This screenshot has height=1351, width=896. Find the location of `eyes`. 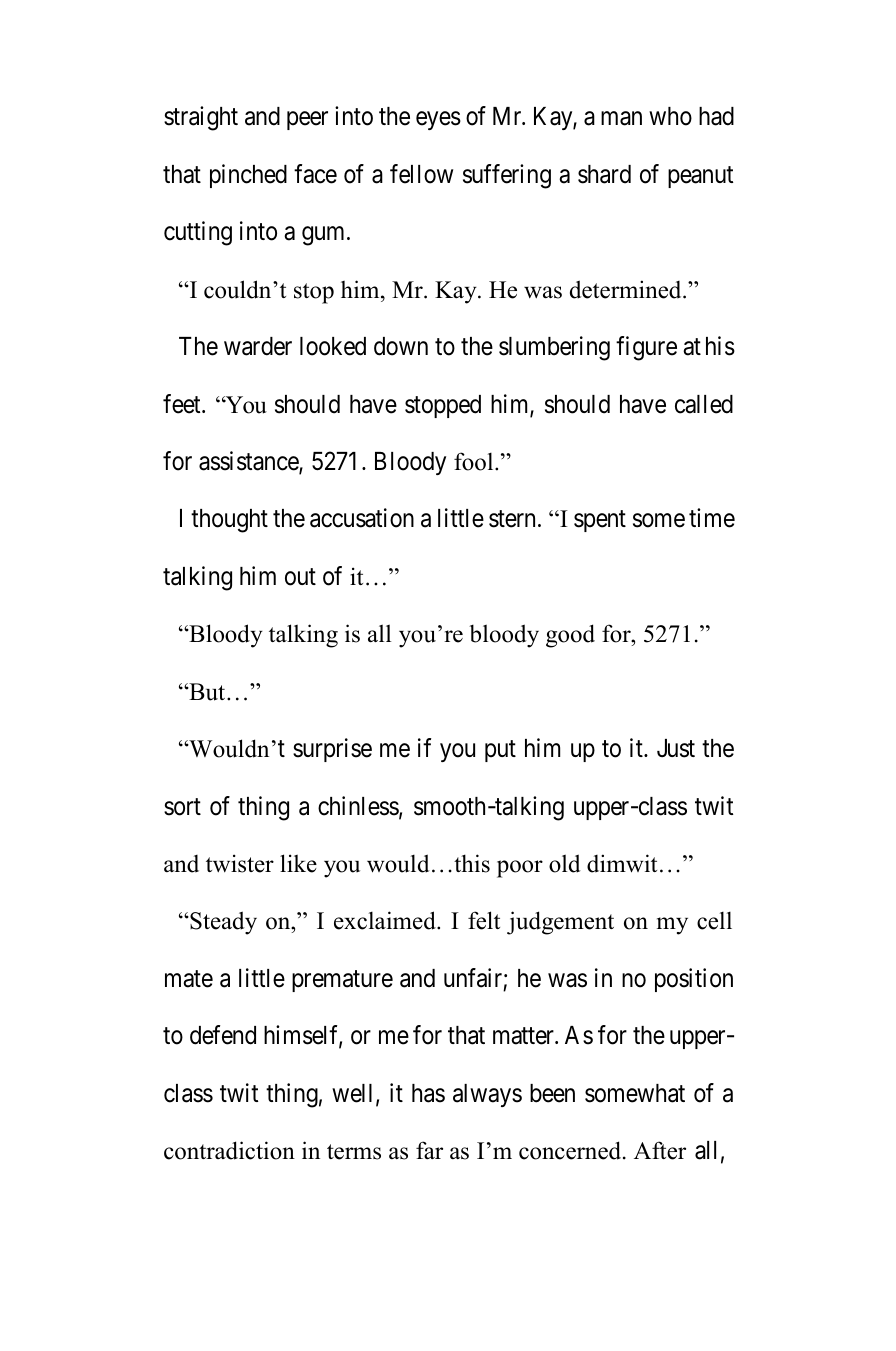

eyes is located at coordinates (438, 121).
